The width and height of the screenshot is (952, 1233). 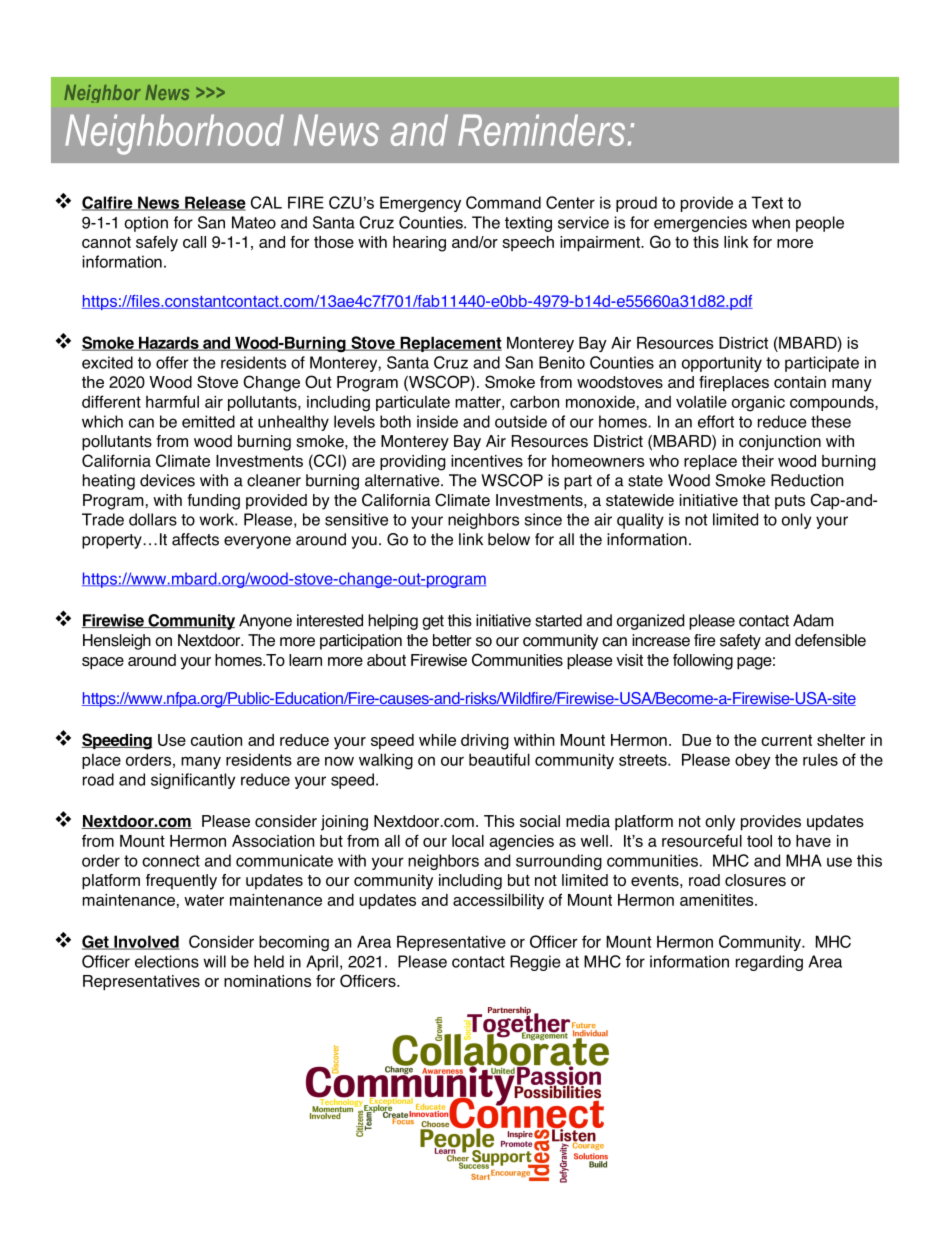 What do you see at coordinates (769, 963) in the screenshot?
I see `regarding` at bounding box center [769, 963].
